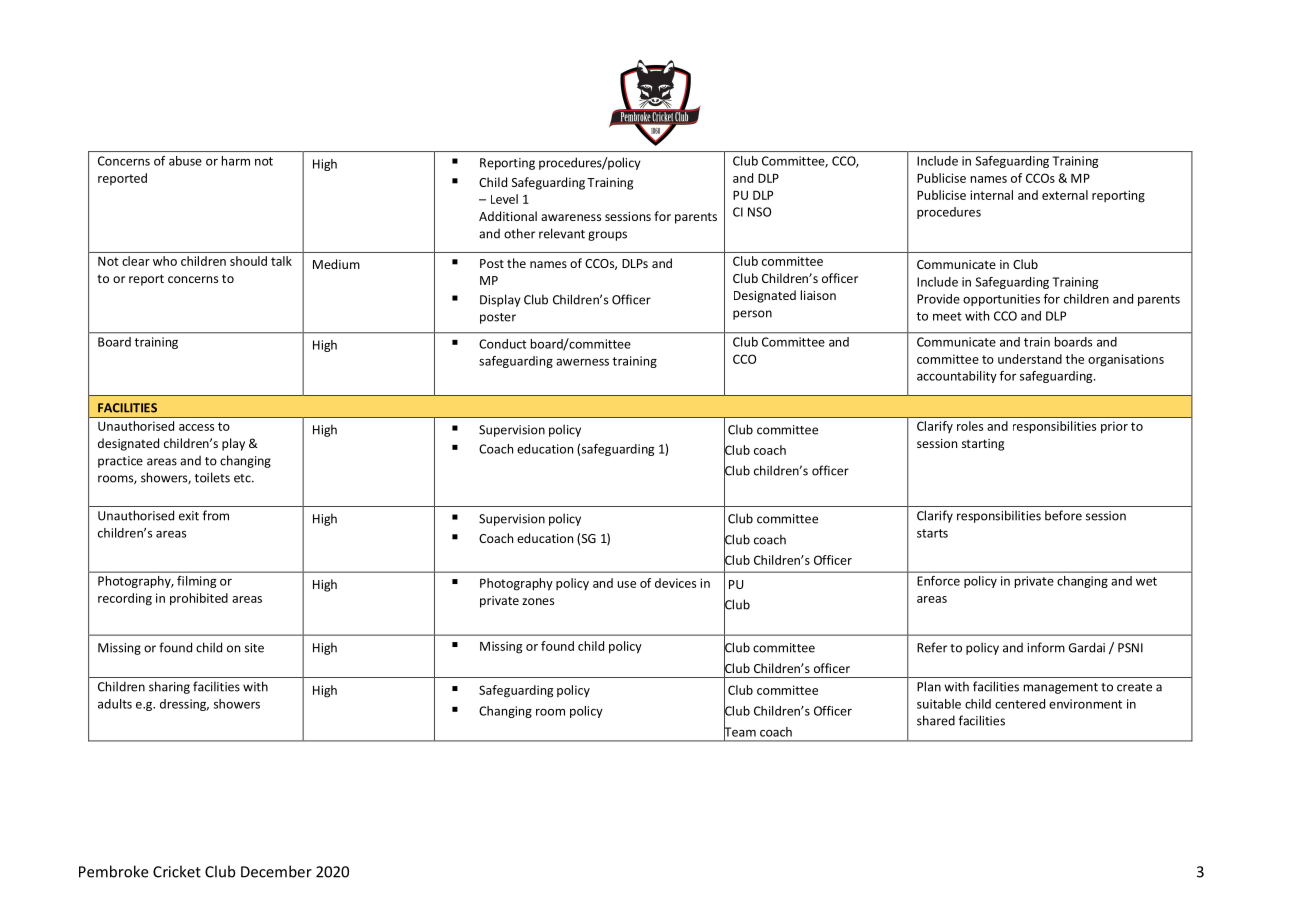 This screenshot has height=924, width=1308. What do you see at coordinates (1030, 359) in the screenshot?
I see `understand` at bounding box center [1030, 359].
